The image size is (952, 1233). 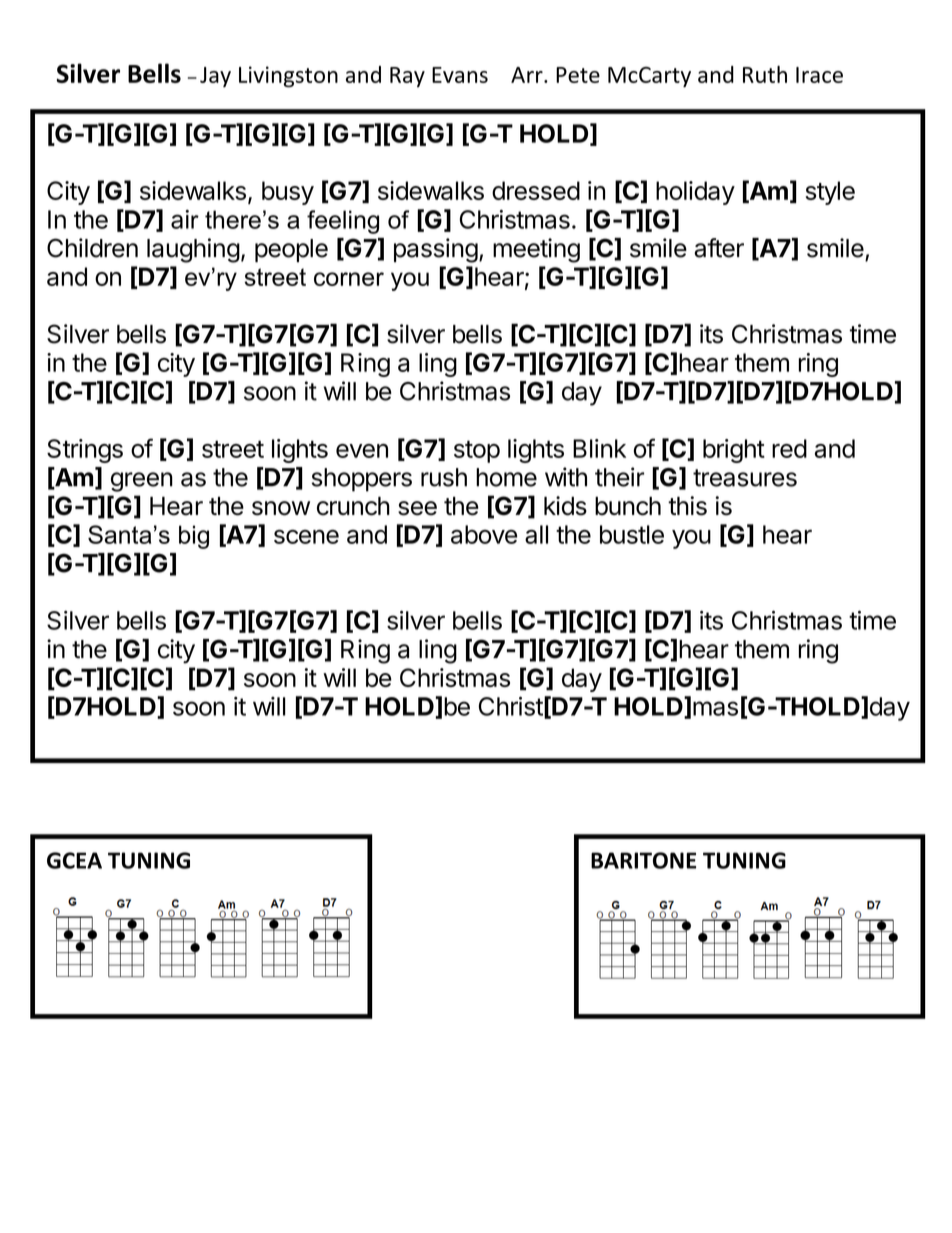 I want to click on all, so click(x=536, y=534).
